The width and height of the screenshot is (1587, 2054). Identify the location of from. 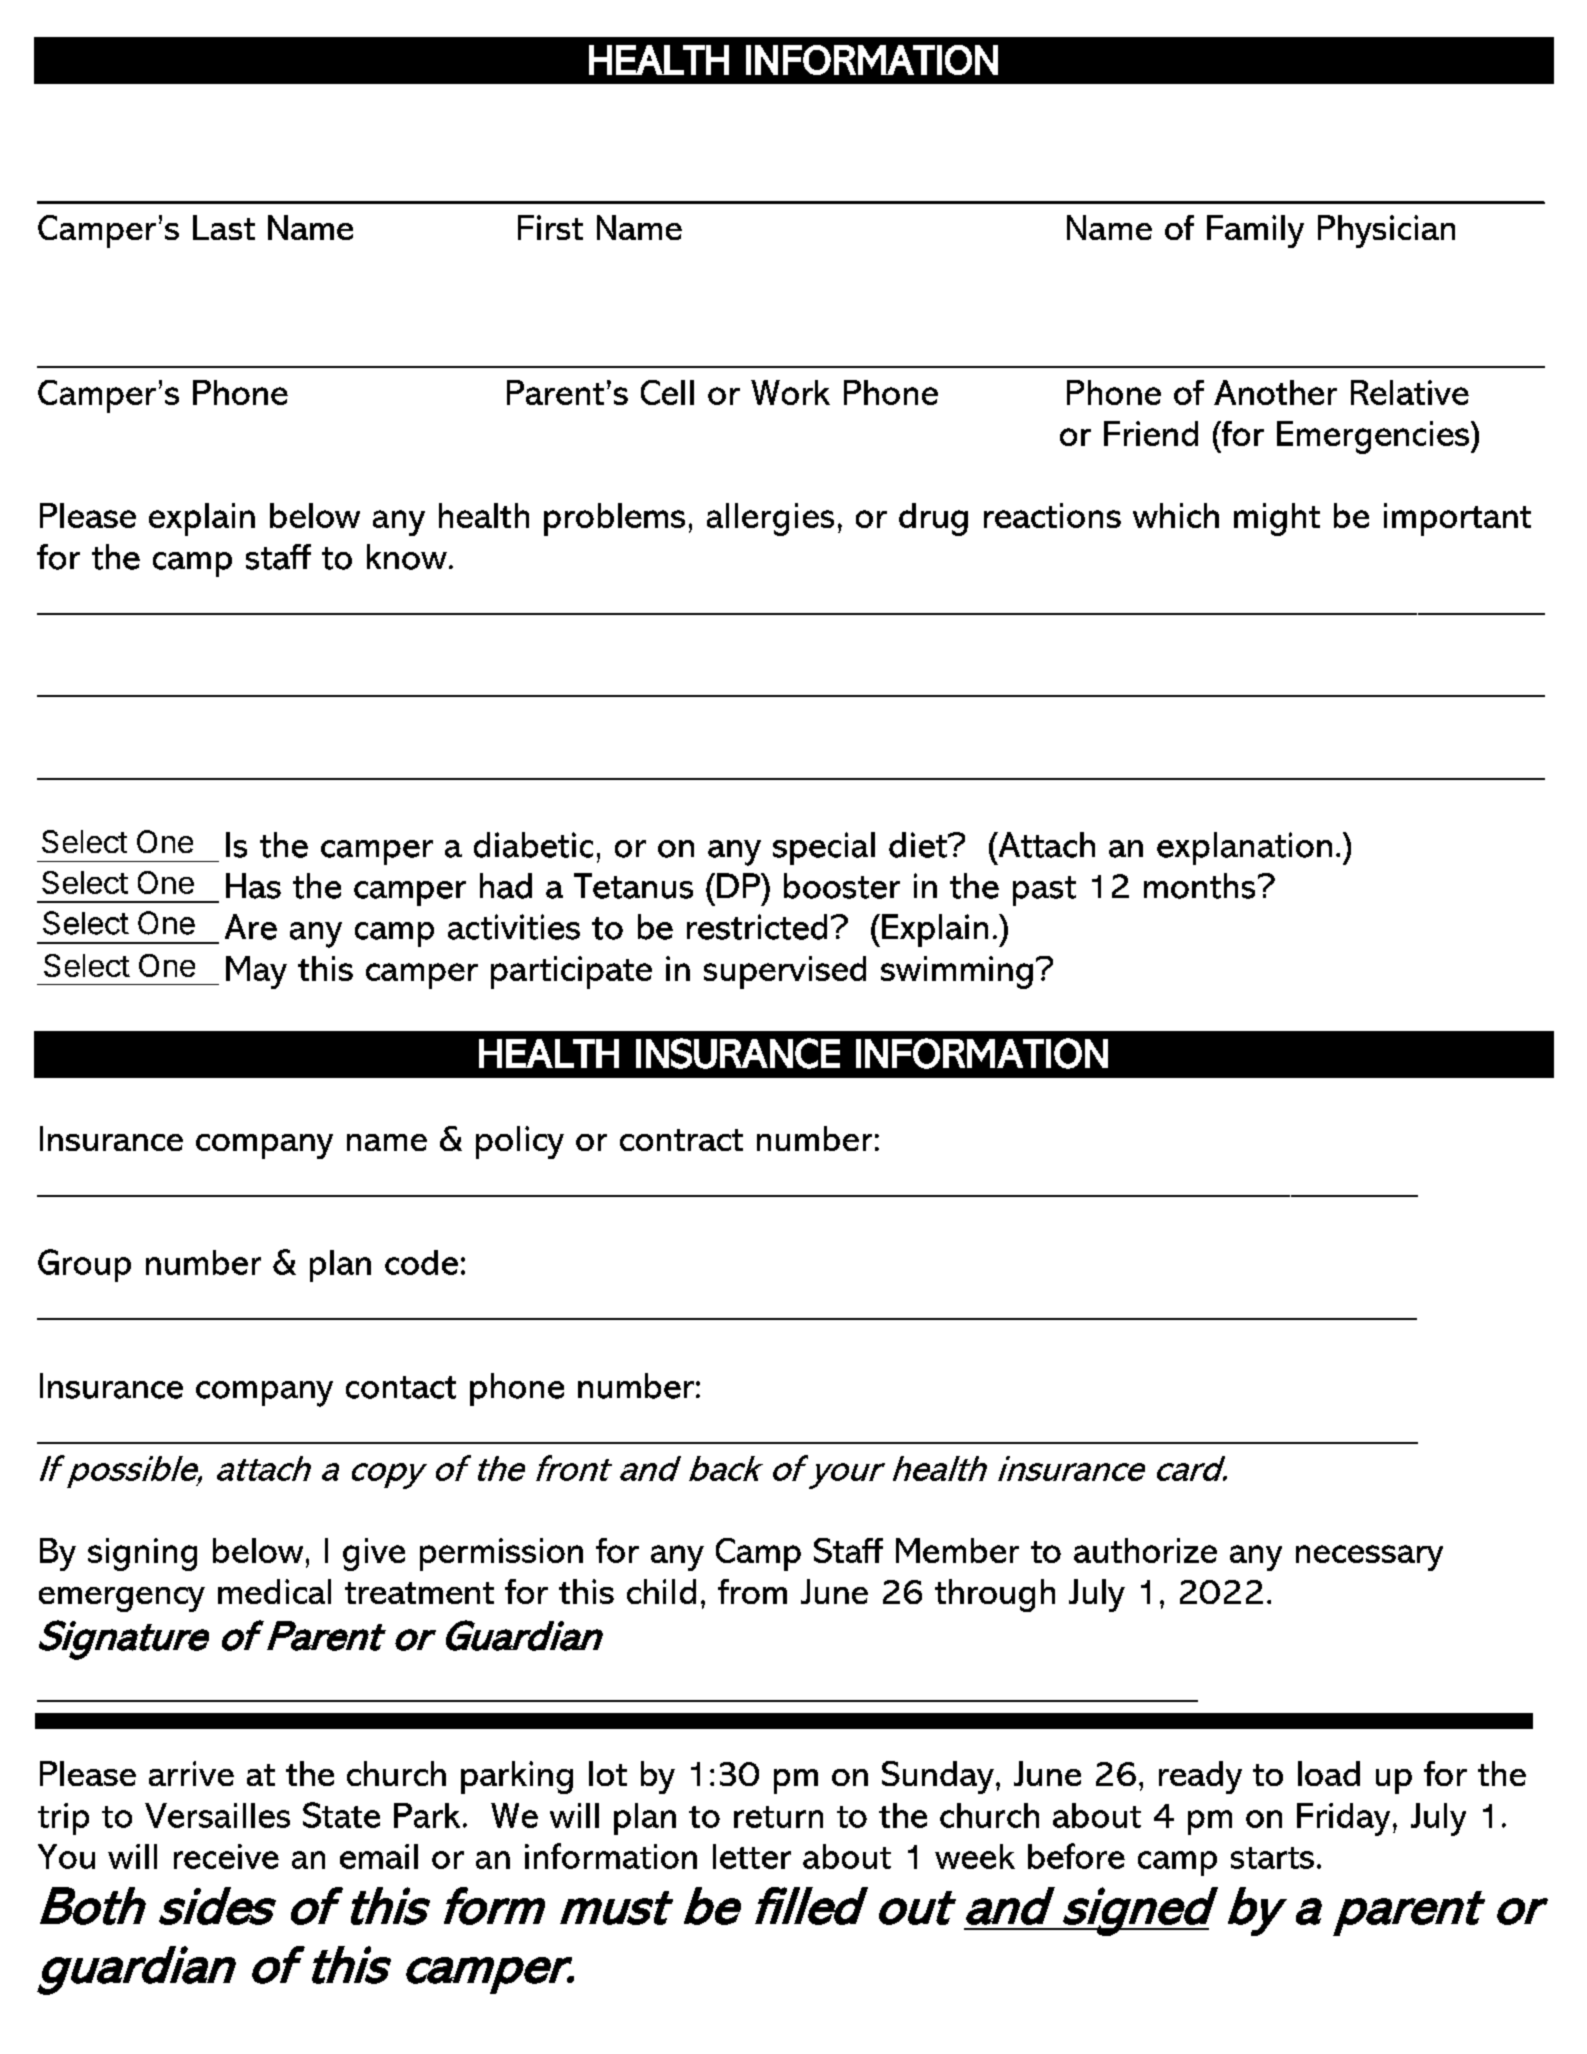
(752, 1591).
